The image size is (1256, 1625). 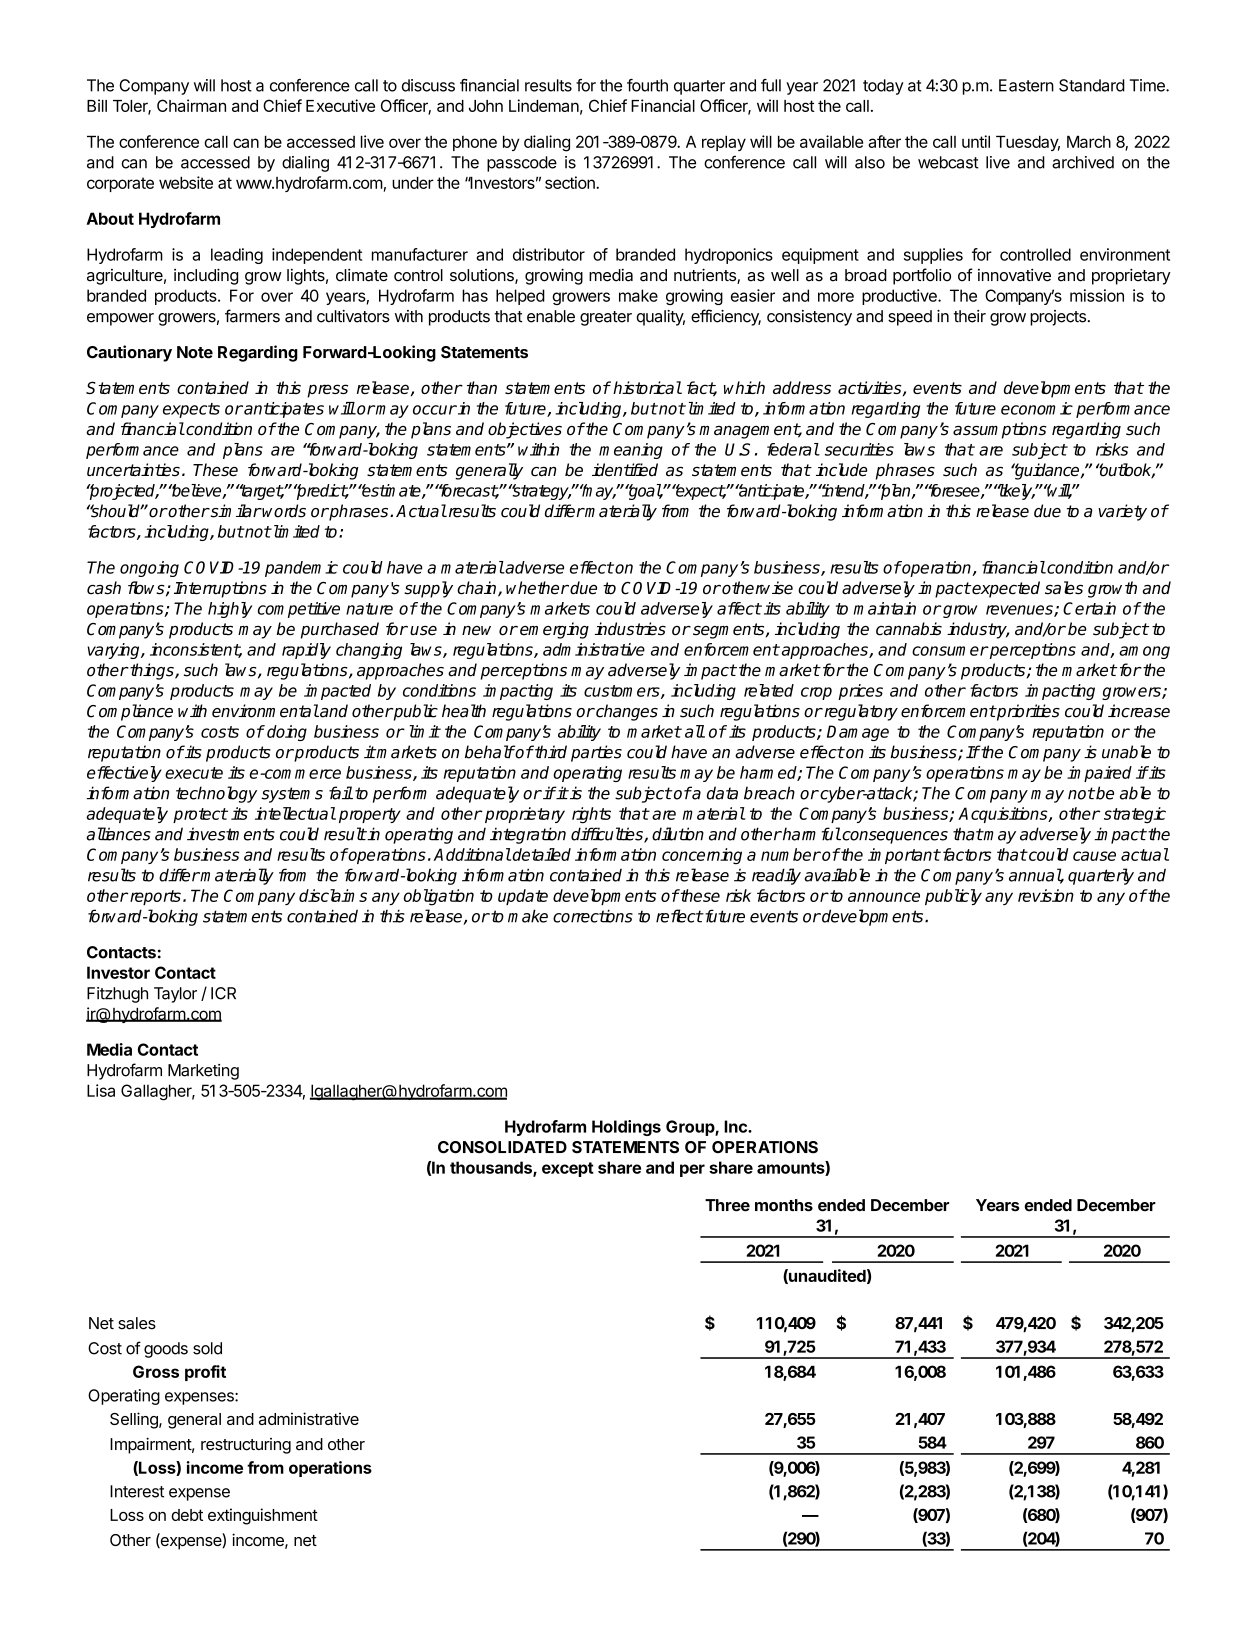 What do you see at coordinates (626, 1128) in the screenshot?
I see `Holdings` at bounding box center [626, 1128].
